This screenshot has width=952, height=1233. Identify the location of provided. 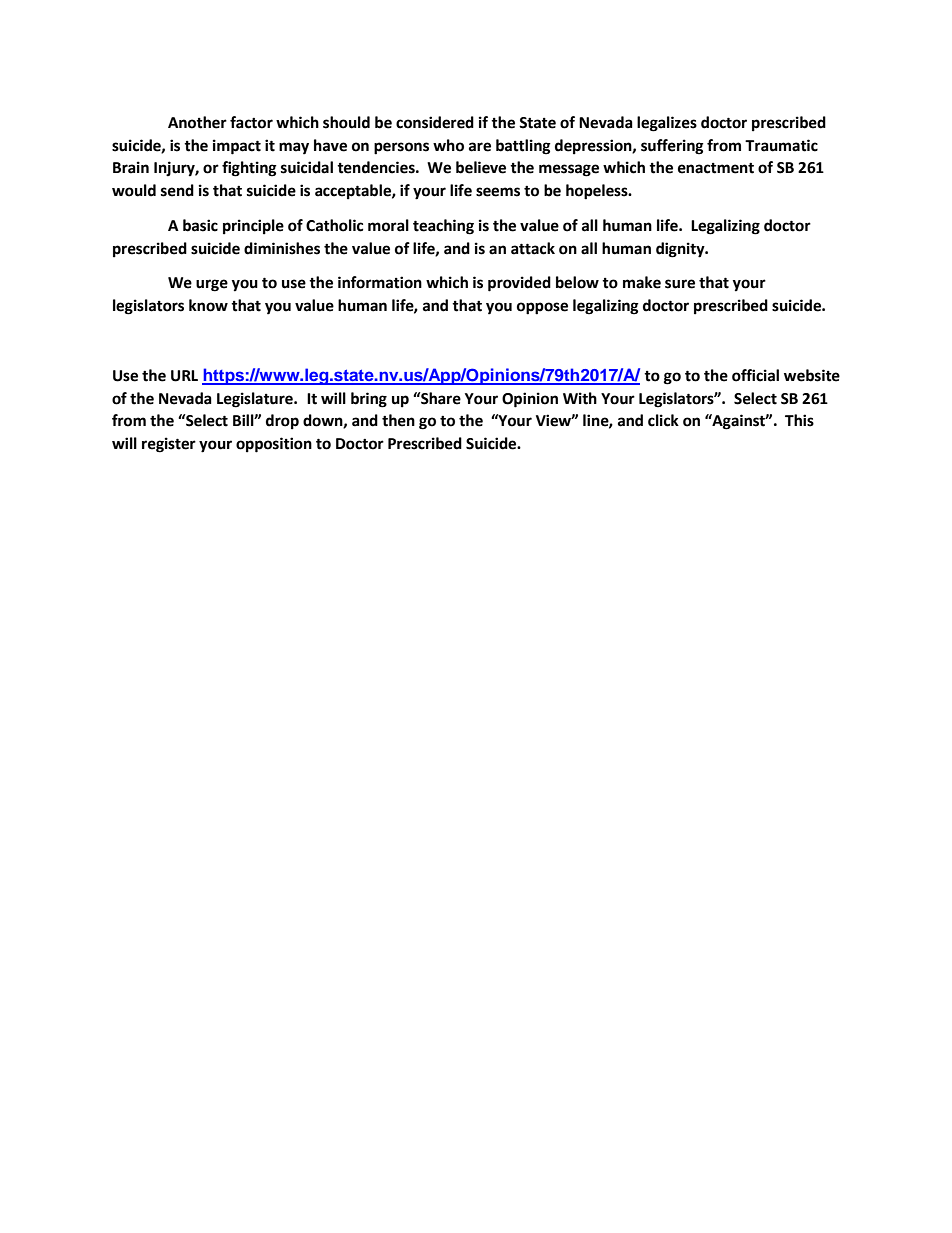
(519, 284).
